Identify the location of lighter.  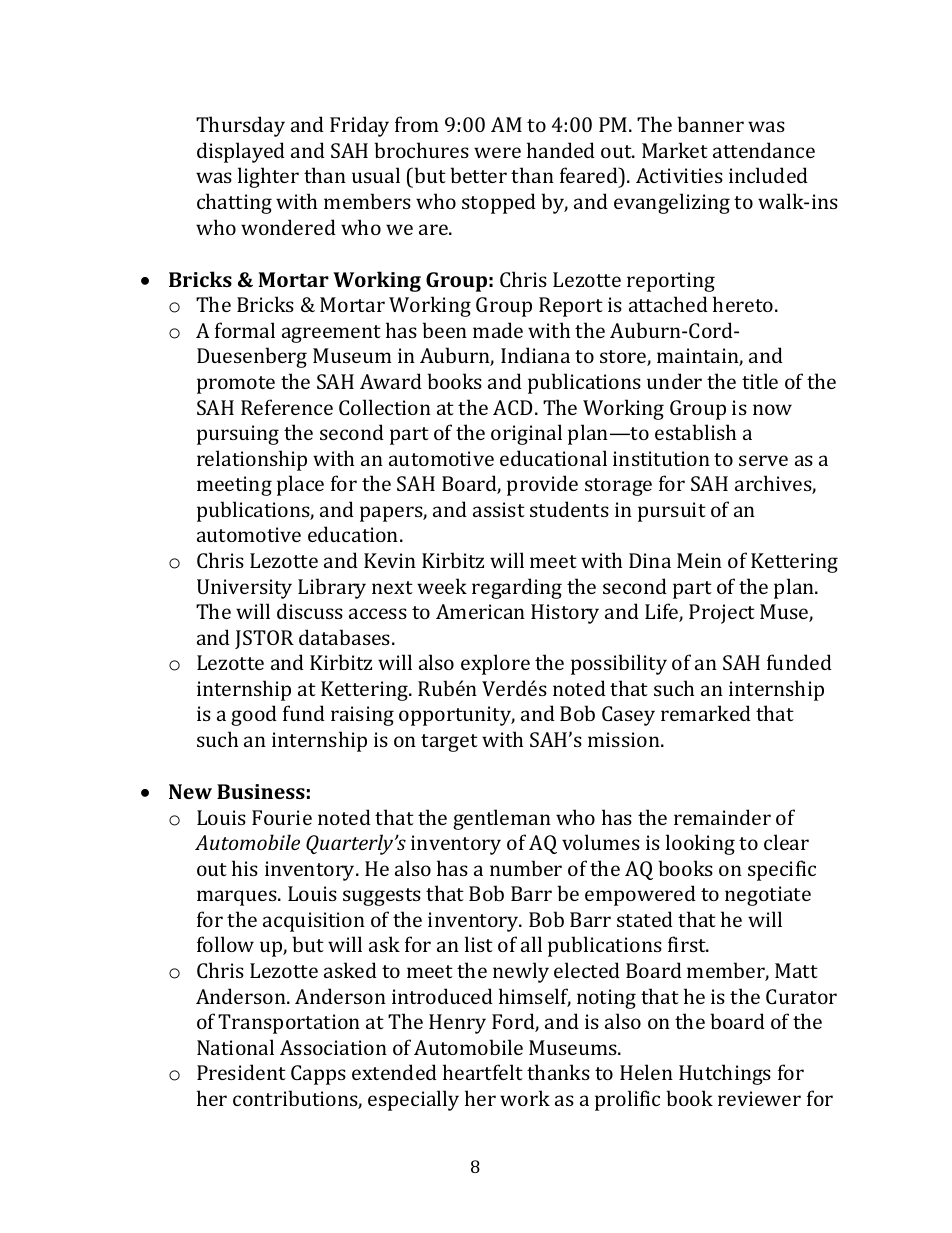
(268, 177).
